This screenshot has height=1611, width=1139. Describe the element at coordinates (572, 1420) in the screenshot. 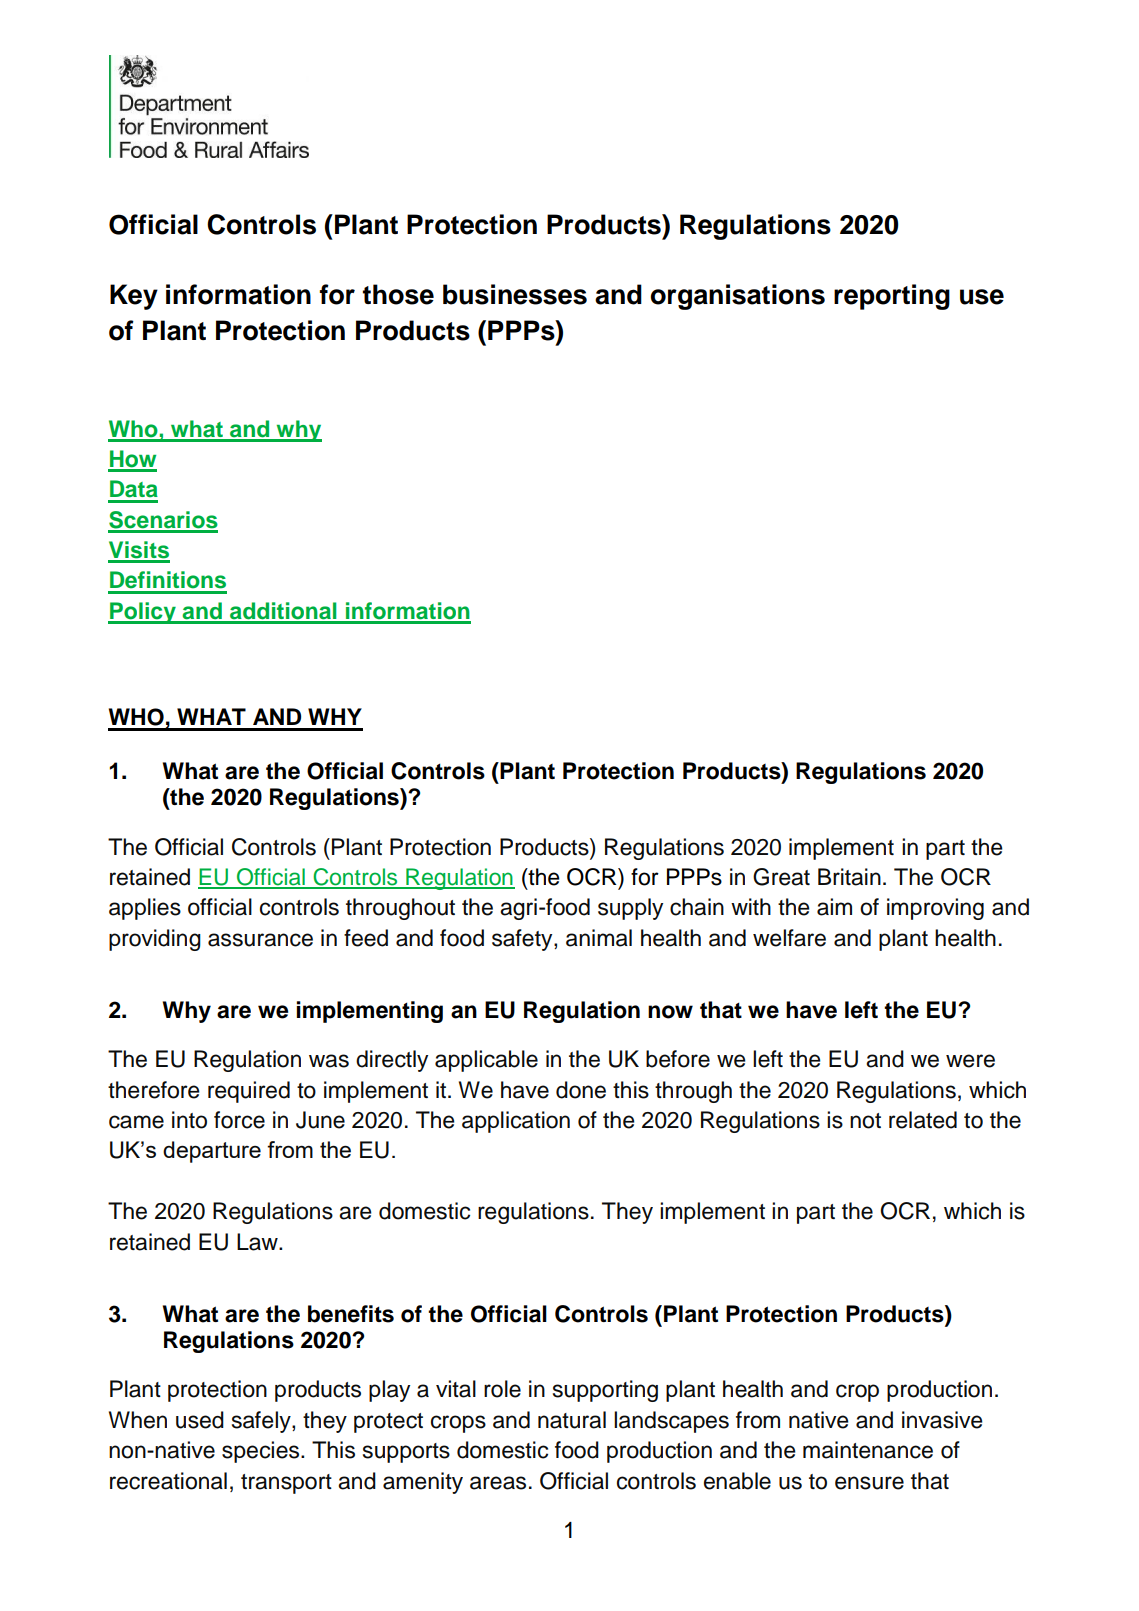

I see `natural` at that location.
